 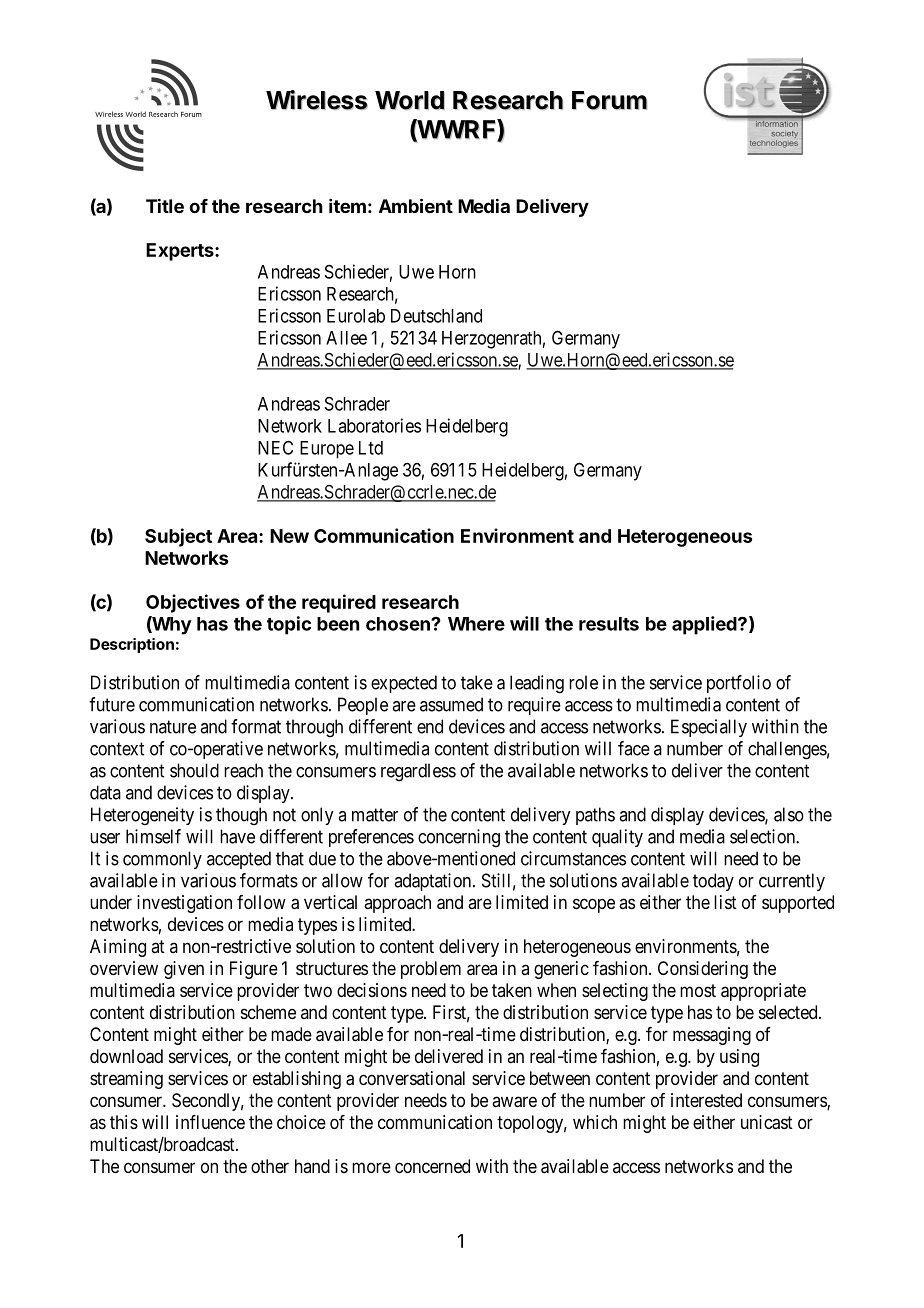 I want to click on Deutschland, so click(x=436, y=316).
